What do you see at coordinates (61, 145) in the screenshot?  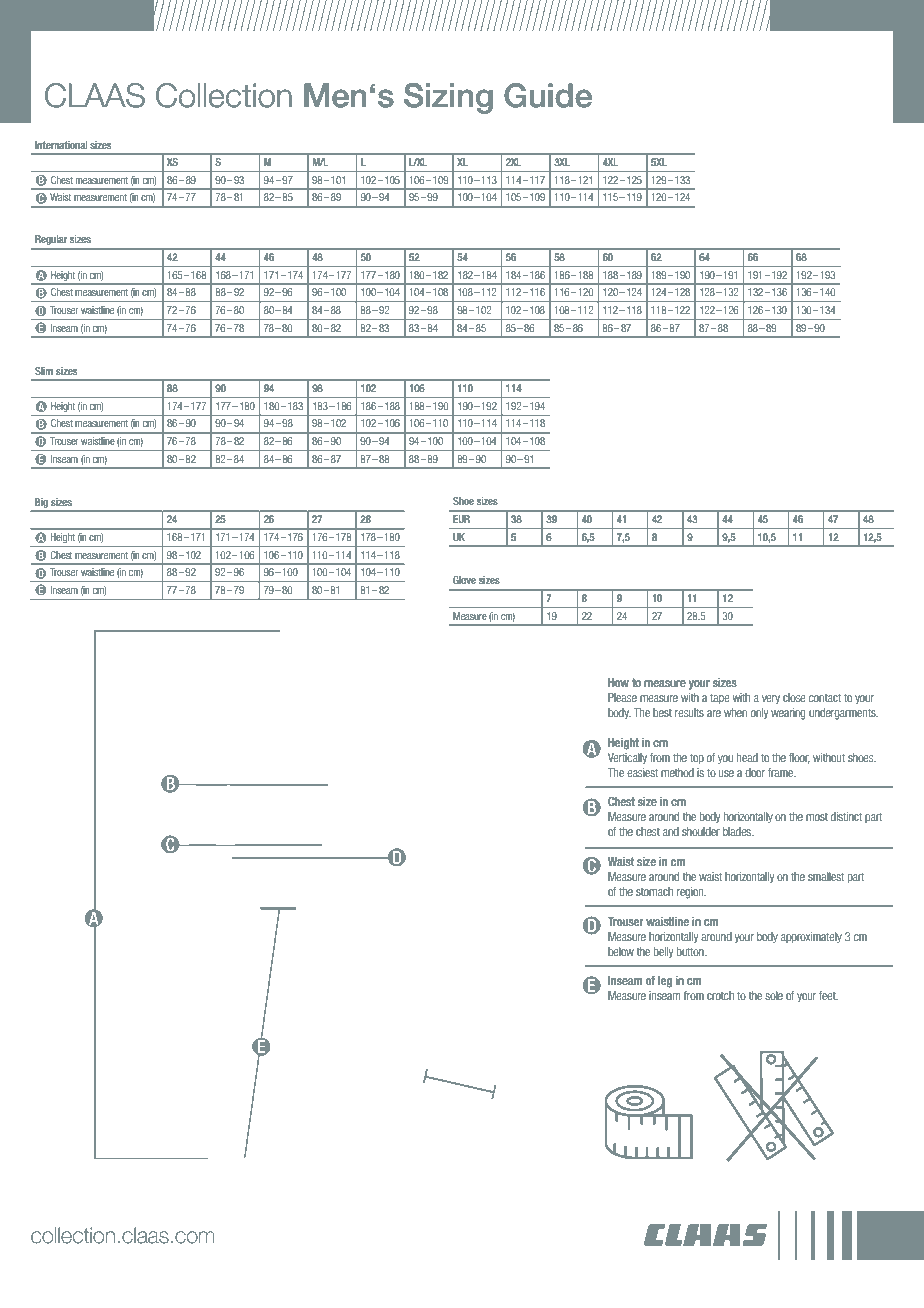 I see `International` at bounding box center [61, 145].
